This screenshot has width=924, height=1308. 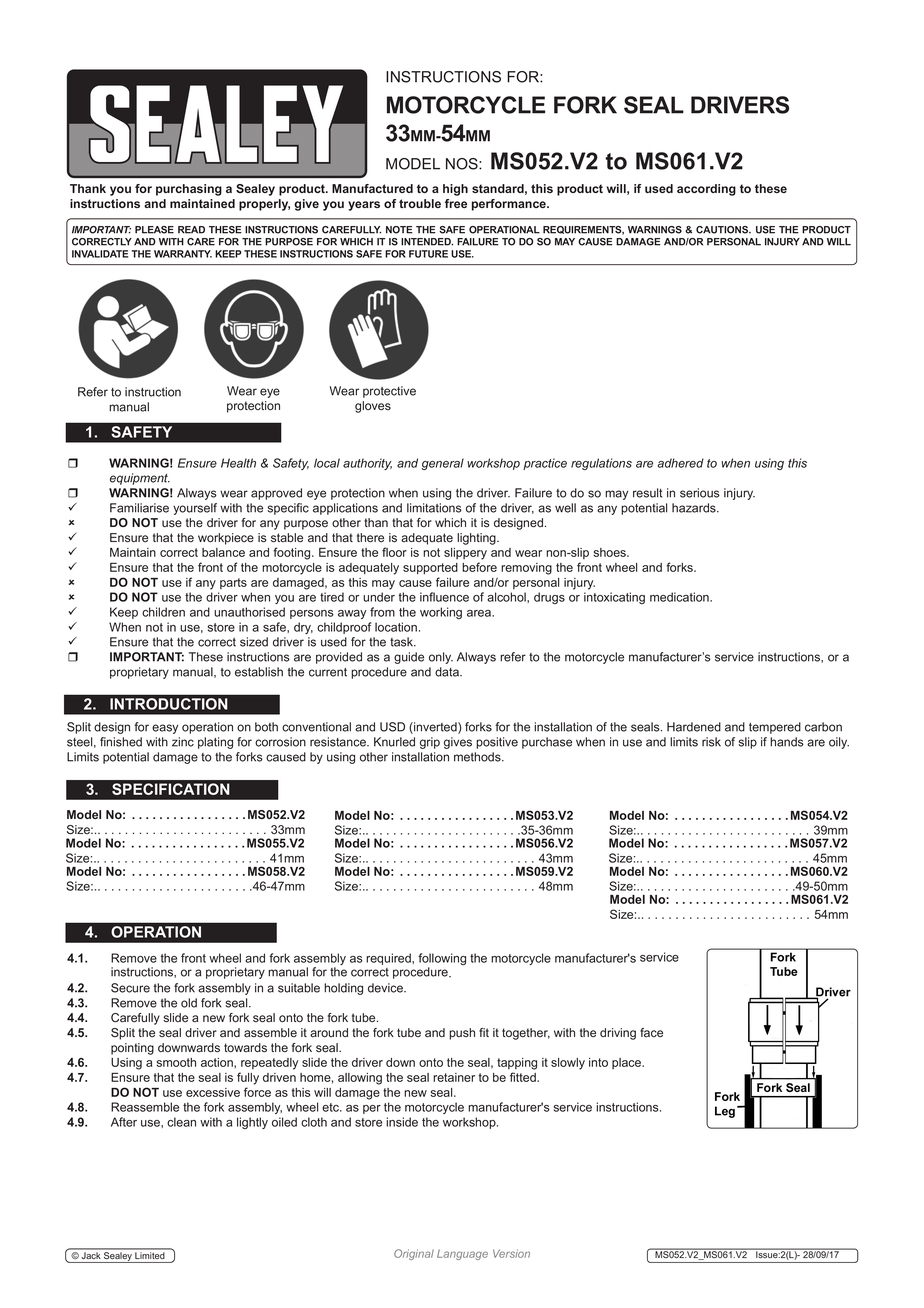 I want to click on READ, so click(x=191, y=230).
